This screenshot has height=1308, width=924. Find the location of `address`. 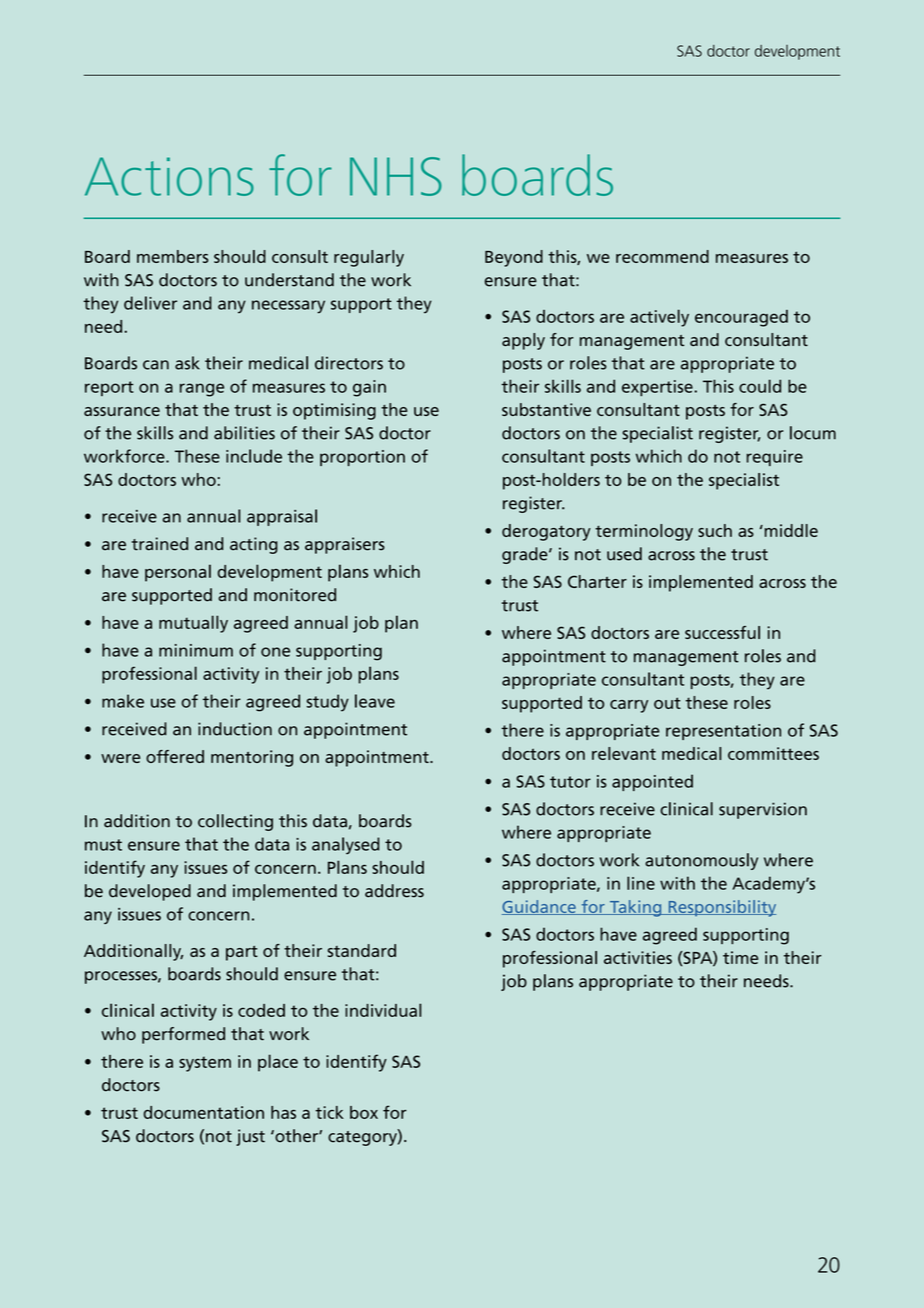

address is located at coordinates (394, 891).
